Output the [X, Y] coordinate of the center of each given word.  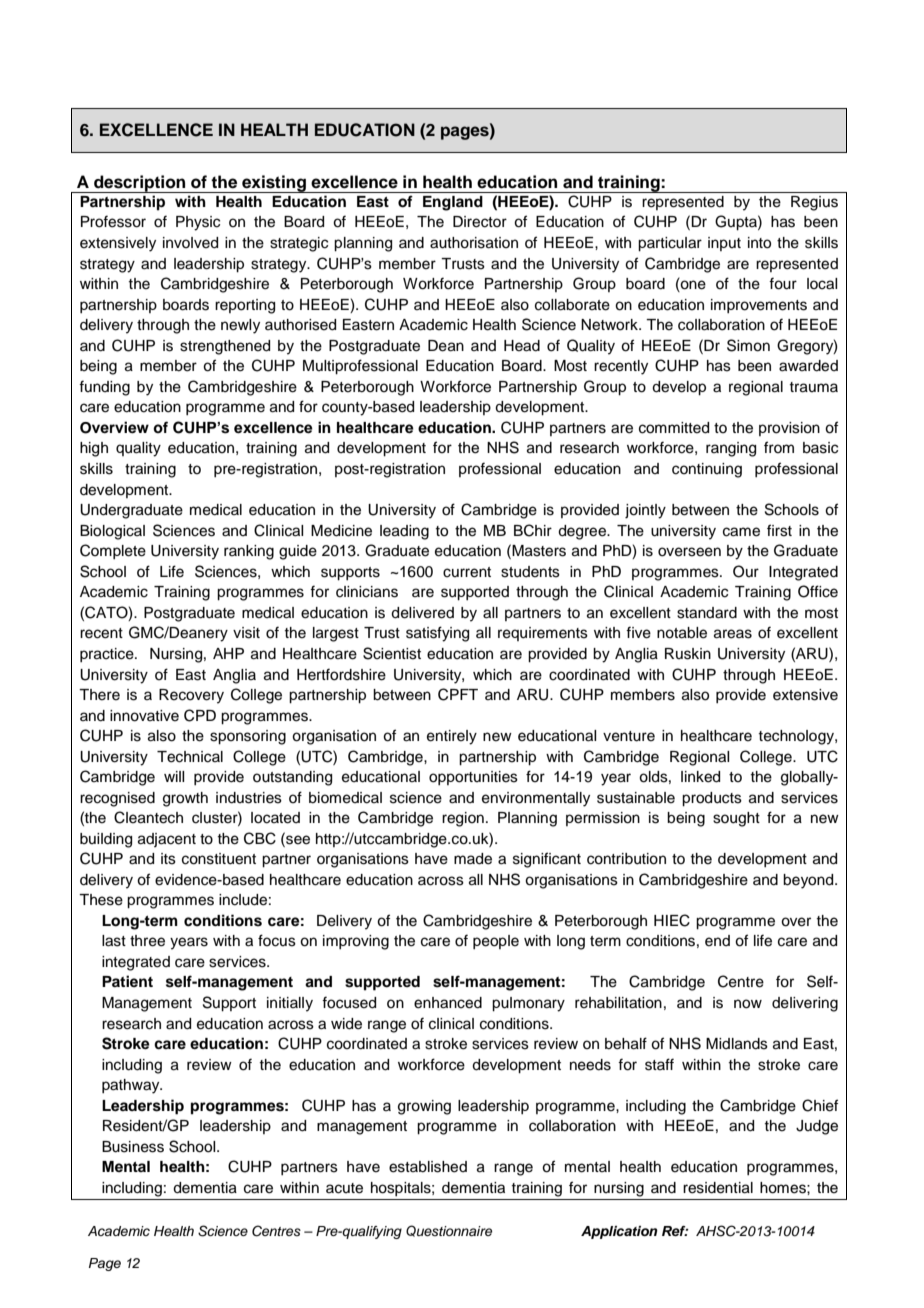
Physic [198, 223]
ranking [249, 552]
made [473, 859]
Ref [675, 1231]
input [724, 244]
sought [736, 819]
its [168, 859]
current [467, 572]
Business [133, 1147]
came [741, 532]
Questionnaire [449, 1231]
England [453, 203]
